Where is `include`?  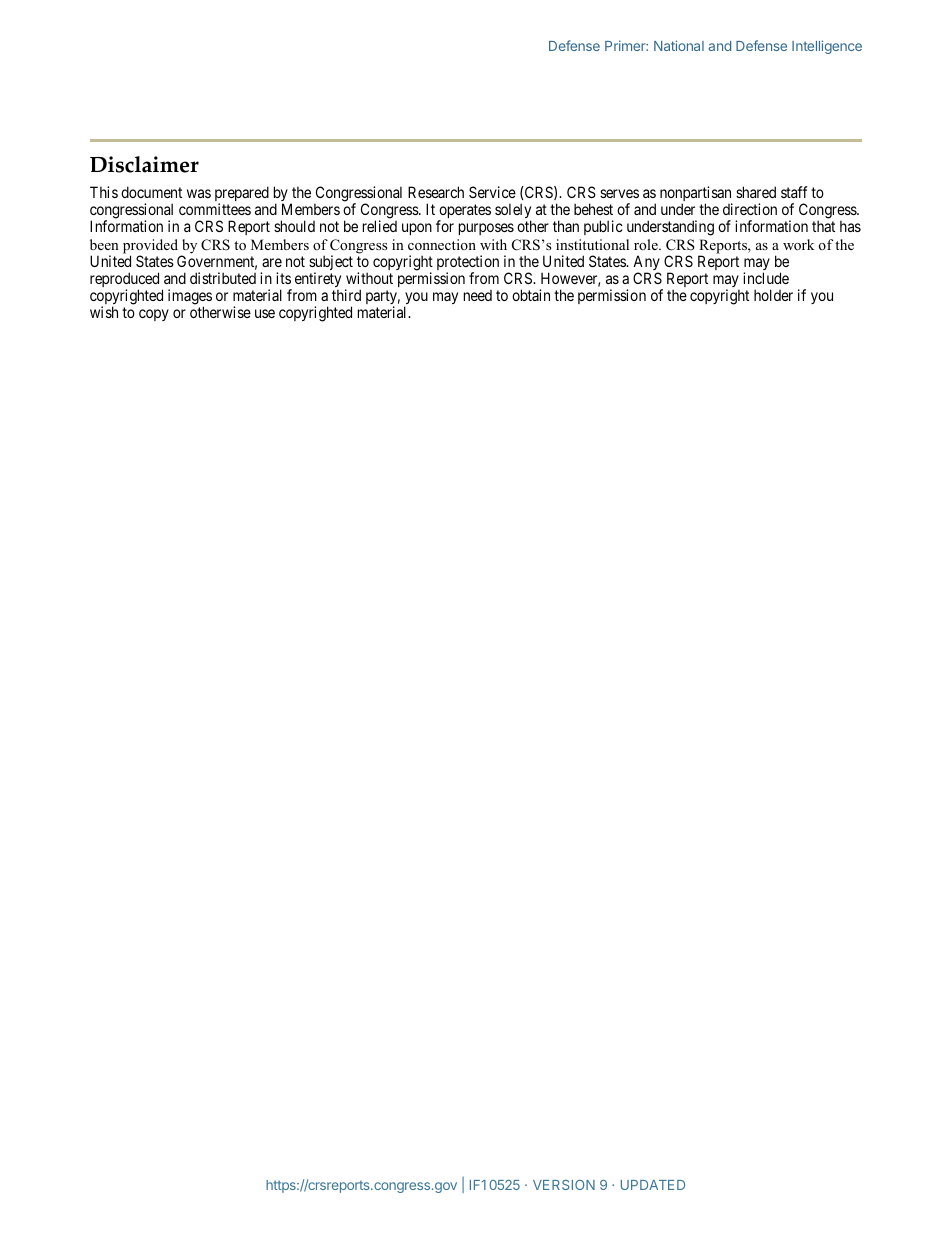 include is located at coordinates (766, 278).
